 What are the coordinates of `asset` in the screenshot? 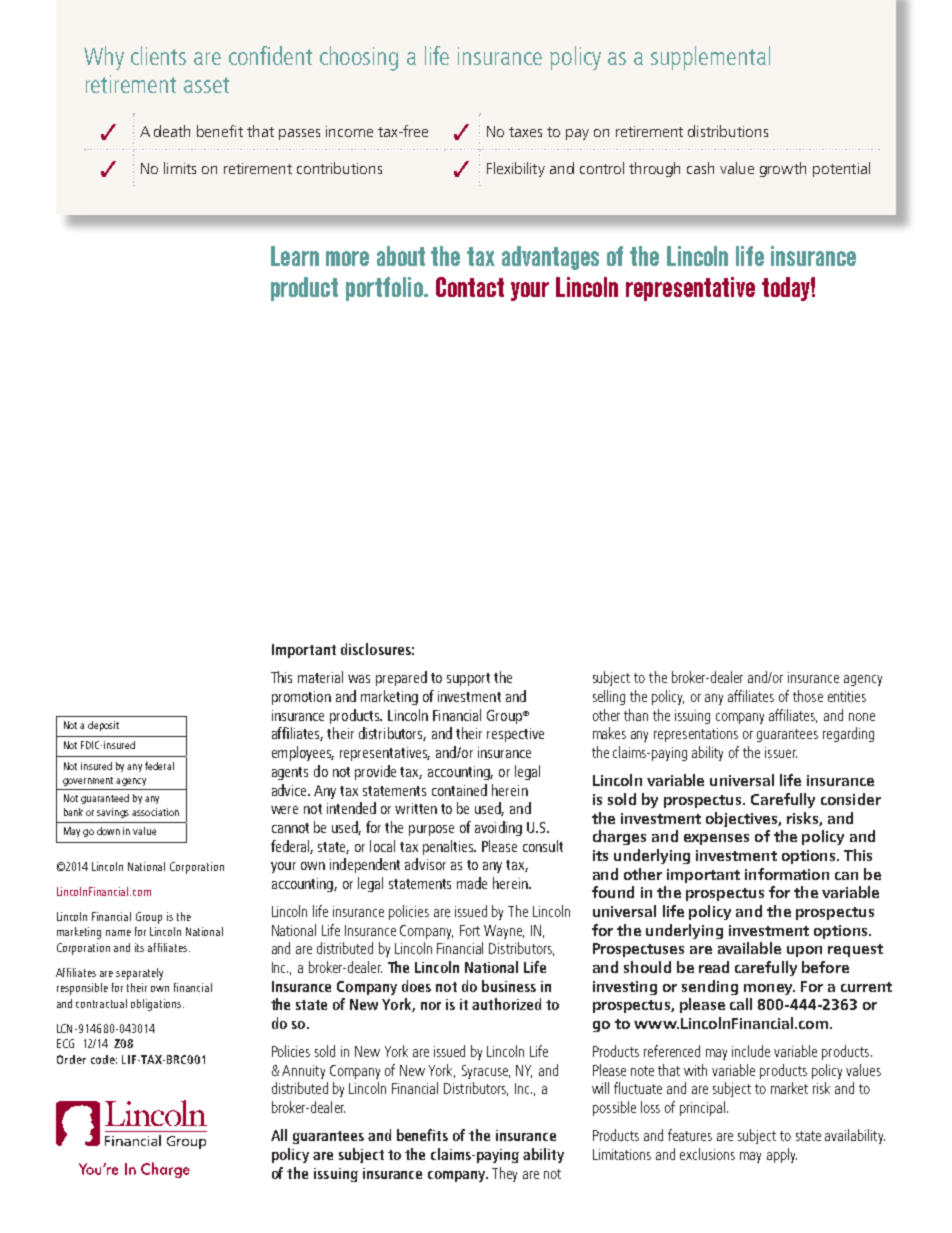 It's located at (206, 85).
